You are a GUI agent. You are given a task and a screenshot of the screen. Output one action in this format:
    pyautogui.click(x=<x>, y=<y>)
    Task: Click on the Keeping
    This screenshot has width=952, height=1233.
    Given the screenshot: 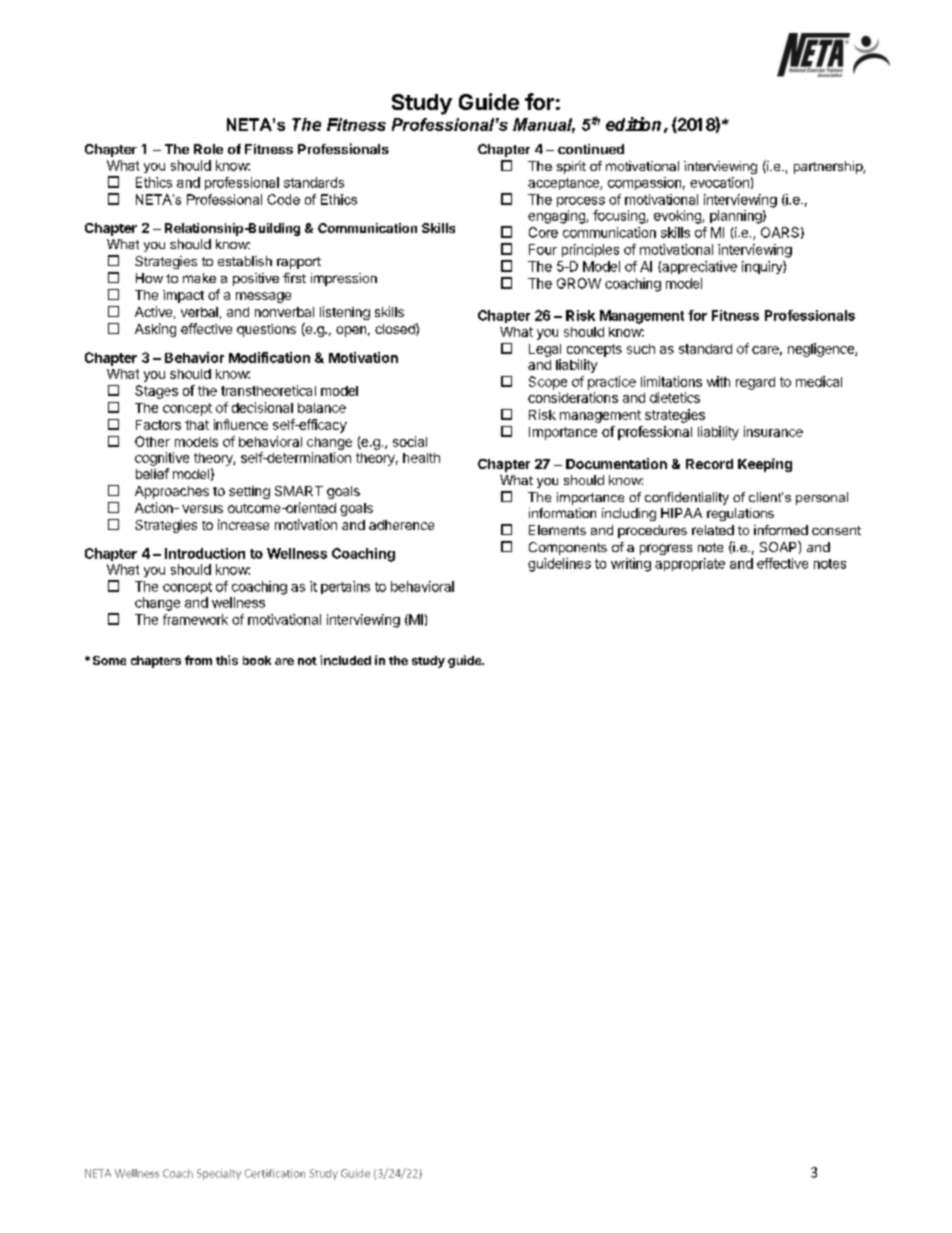 What is the action you would take?
    pyautogui.click(x=765, y=465)
